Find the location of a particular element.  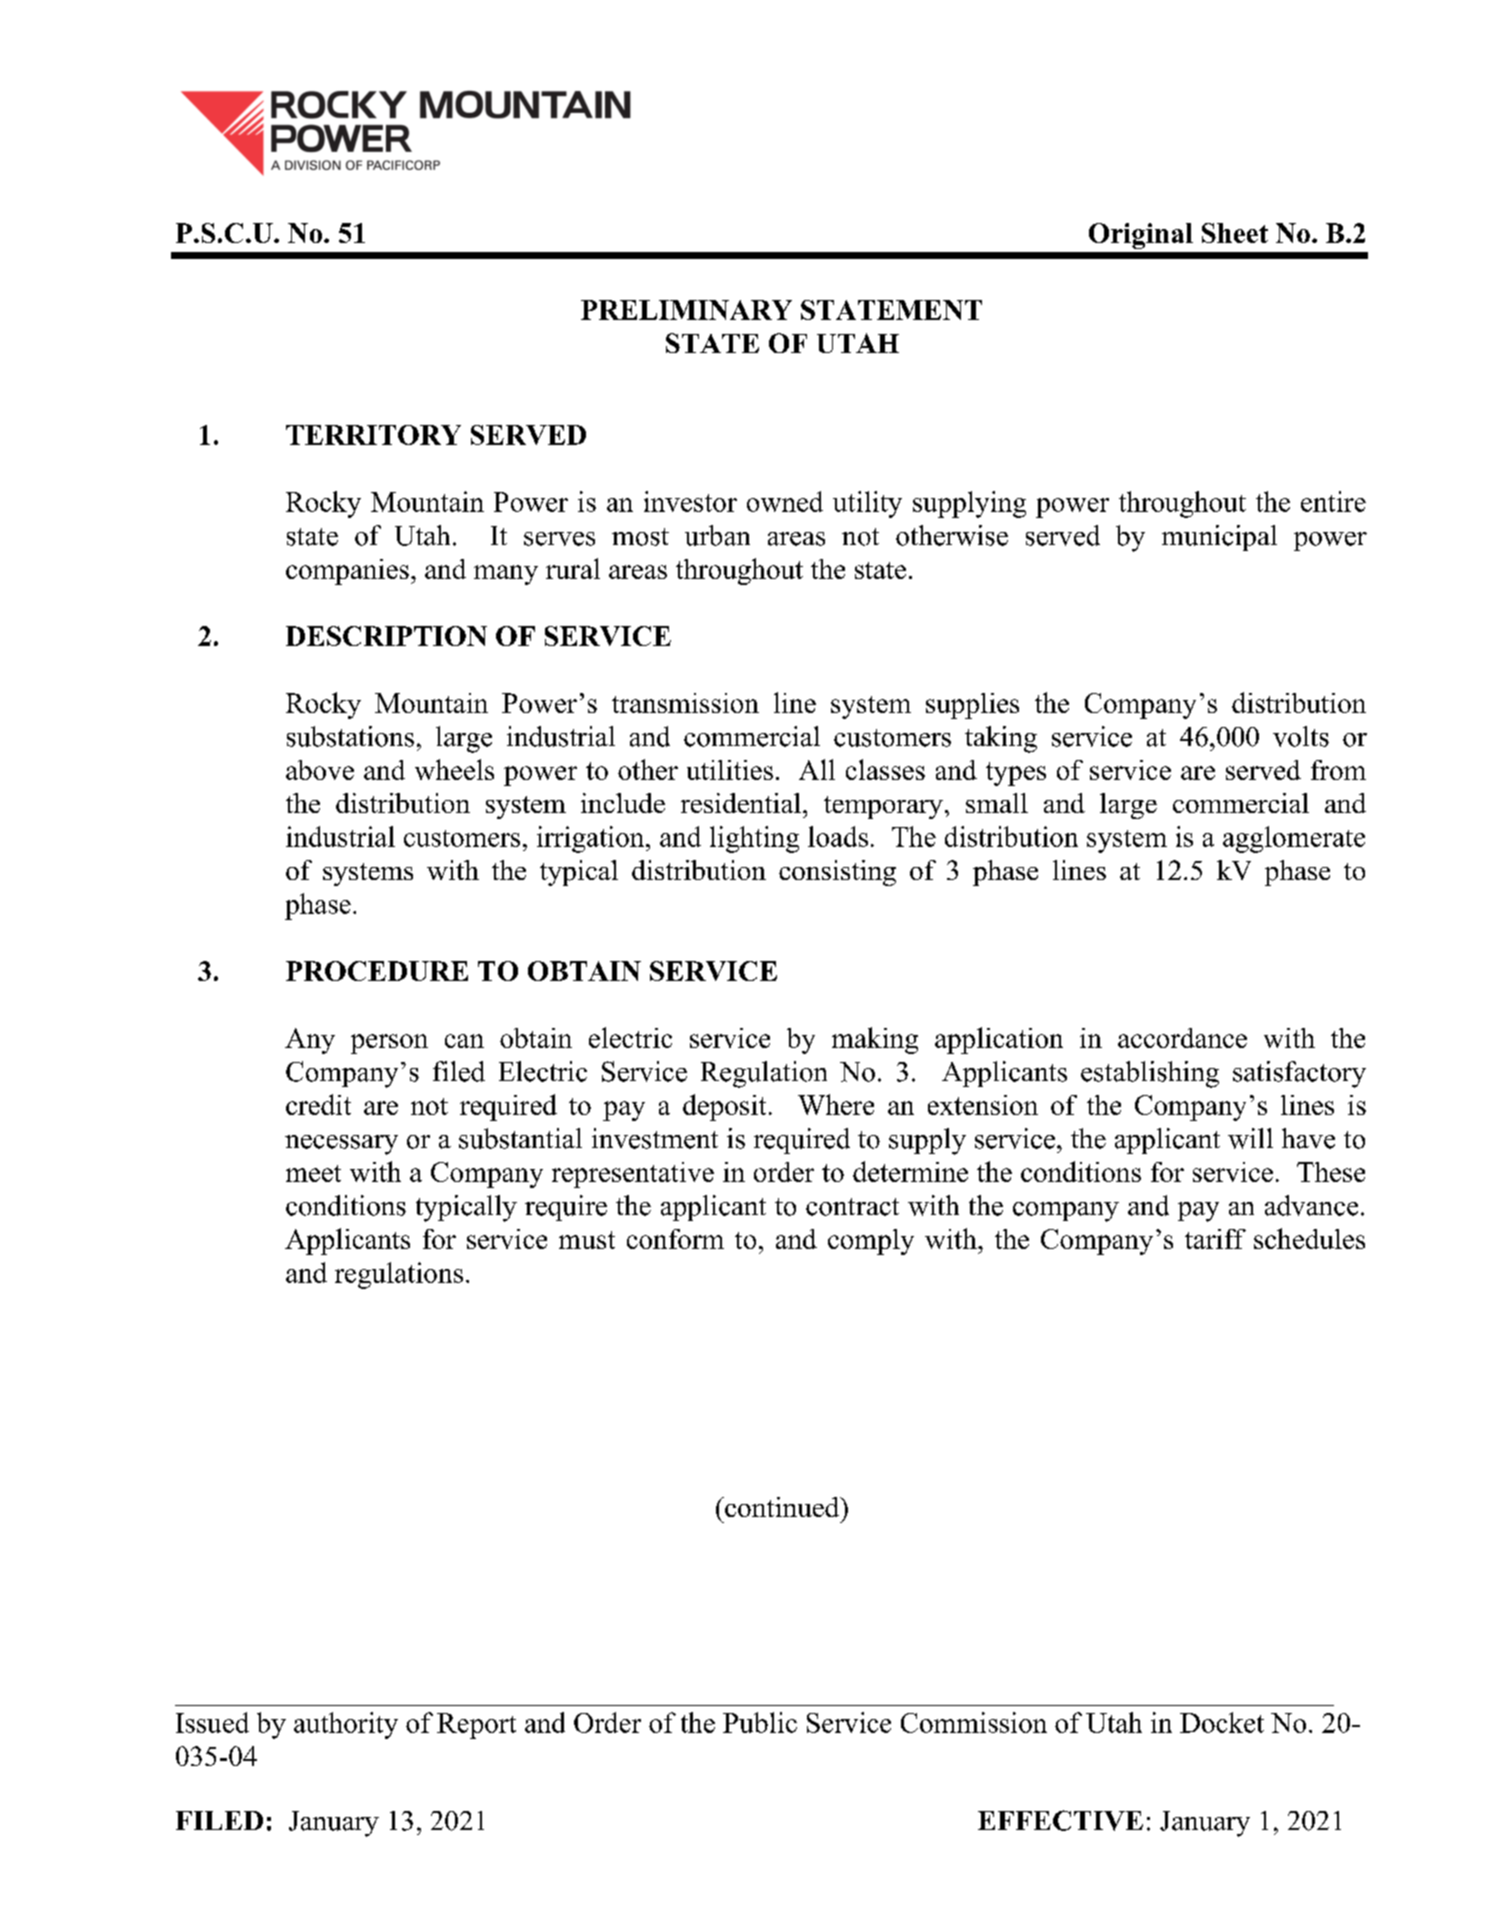

authority is located at coordinates (346, 1725).
